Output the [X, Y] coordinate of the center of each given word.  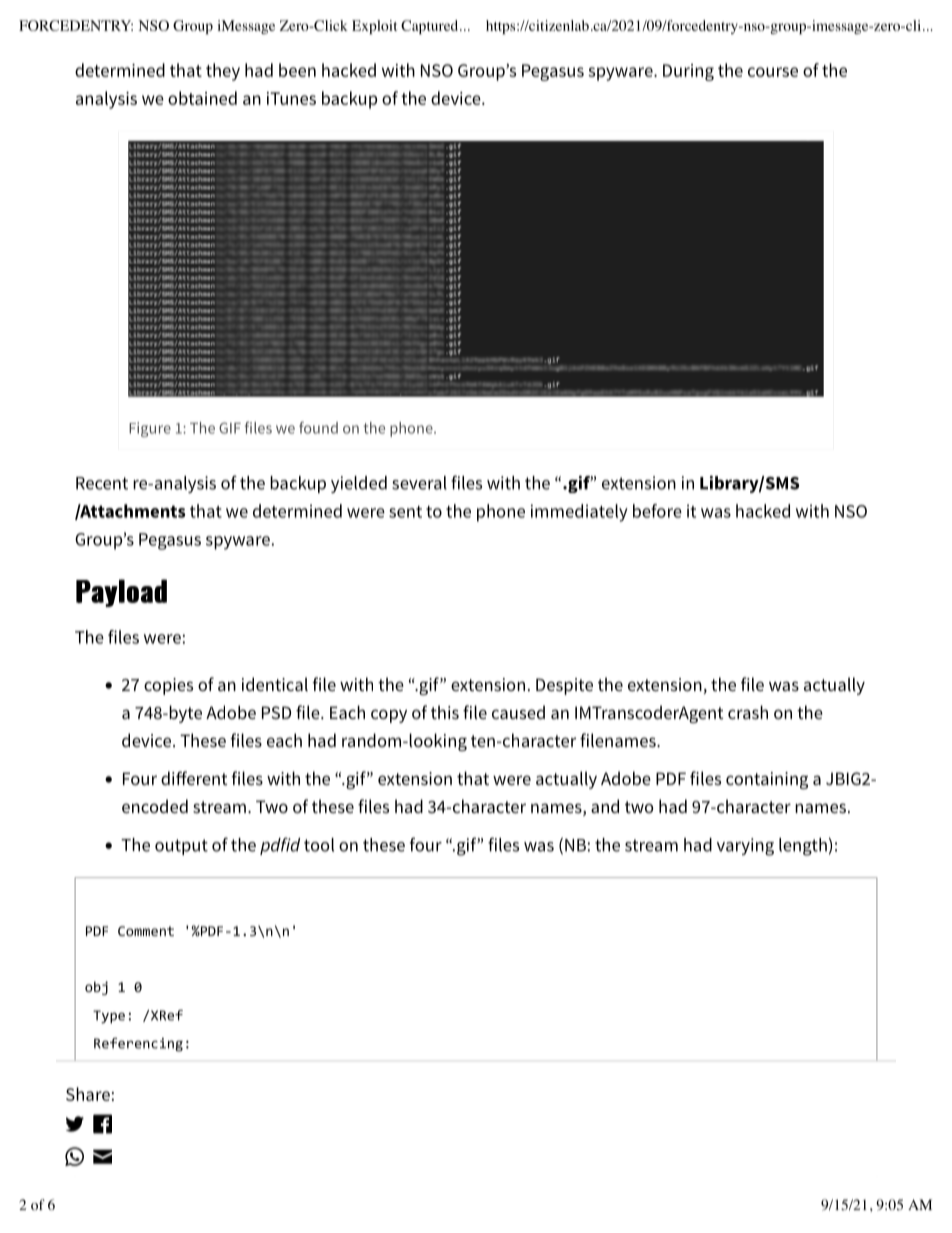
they [223, 72]
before [657, 511]
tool [319, 845]
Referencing [138, 1045]
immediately [579, 513]
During [688, 72]
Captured [431, 27]
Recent [102, 483]
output [181, 847]
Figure [150, 429]
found [318, 427]
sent [405, 512]
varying [745, 847]
